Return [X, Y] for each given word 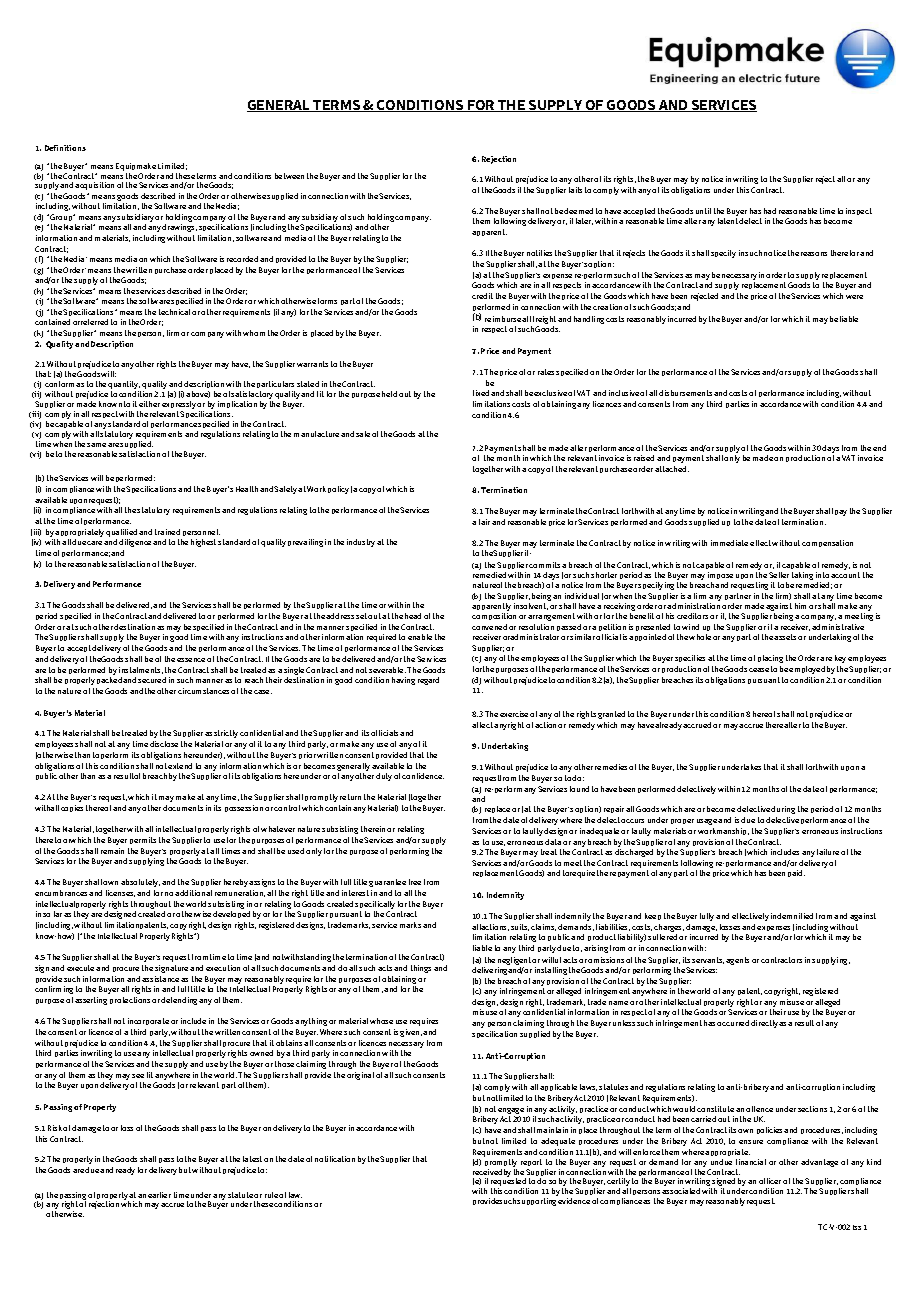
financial [751, 1162]
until [703, 211]
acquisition [94, 186]
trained [167, 532]
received [487, 1172]
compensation [827, 543]
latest [252, 1159]
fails [575, 190]
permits [143, 840]
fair [484, 522]
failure [828, 852]
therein [373, 829]
